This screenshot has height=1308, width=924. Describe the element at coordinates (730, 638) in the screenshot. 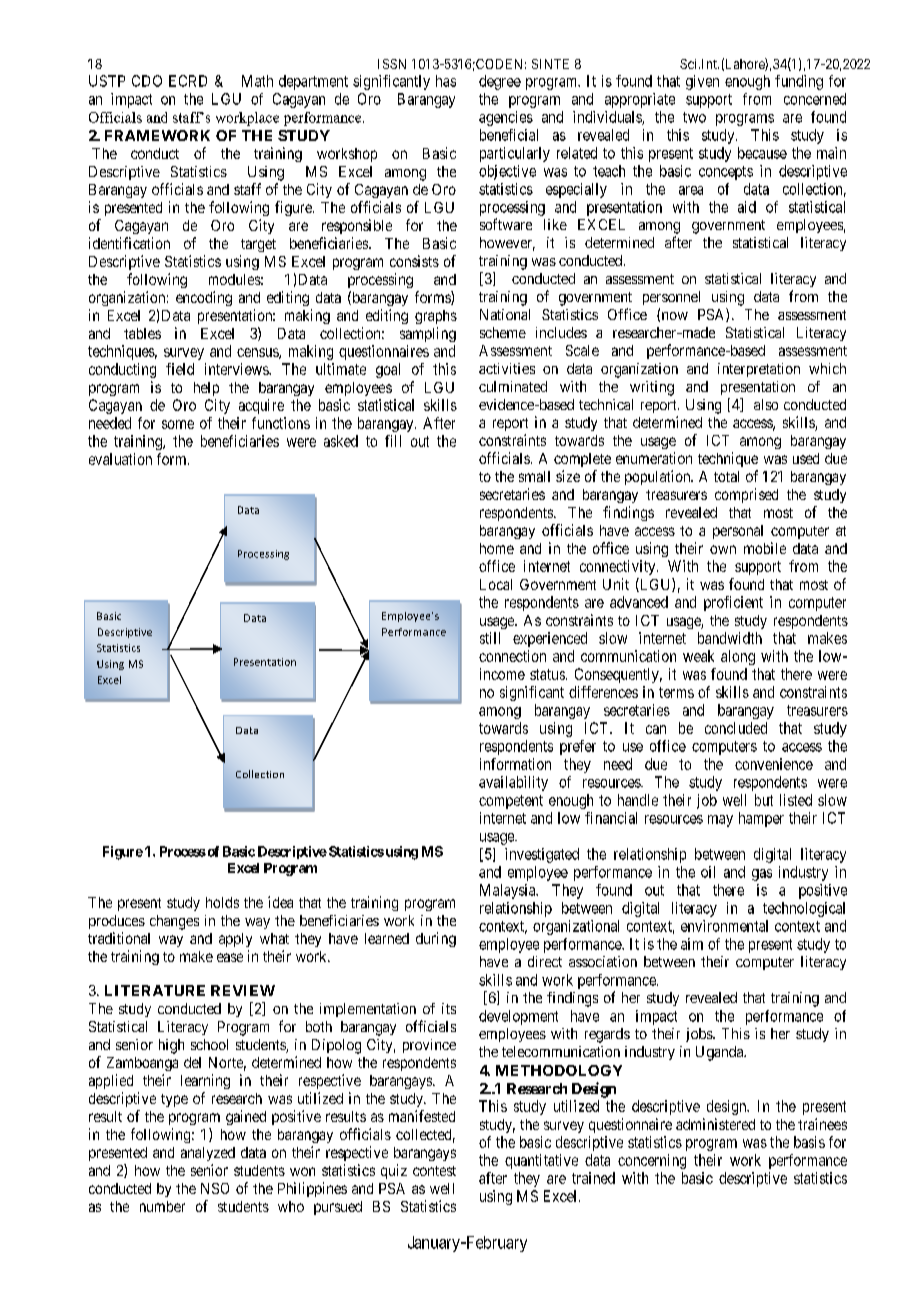

I see `bandwidth` at that location.
